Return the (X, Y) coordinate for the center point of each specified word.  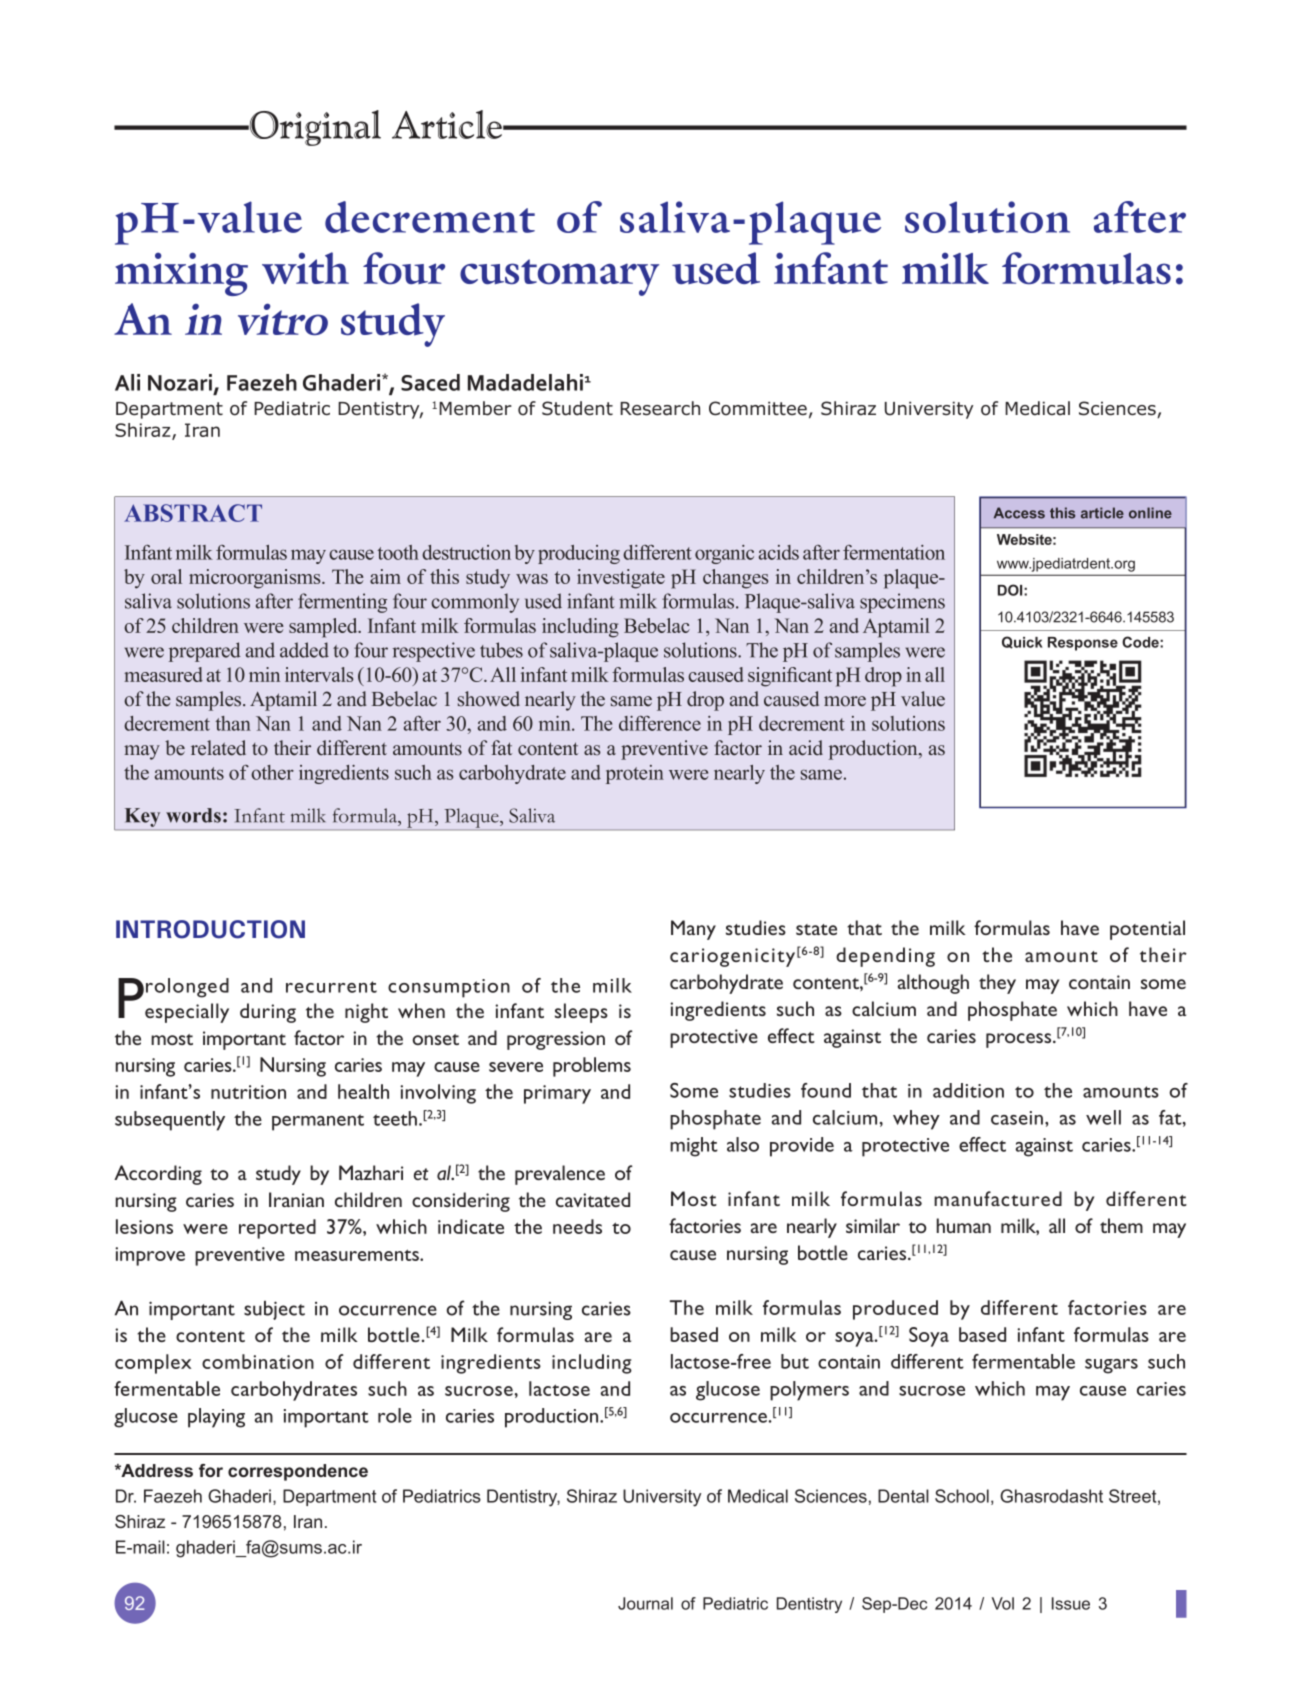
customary (559, 277)
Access (1019, 513)
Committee (758, 408)
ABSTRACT (193, 513)
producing (579, 554)
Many (693, 930)
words (193, 815)
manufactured (998, 1198)
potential (1147, 930)
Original (314, 128)
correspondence (298, 1472)
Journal (645, 1603)
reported (277, 1229)
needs (577, 1226)
